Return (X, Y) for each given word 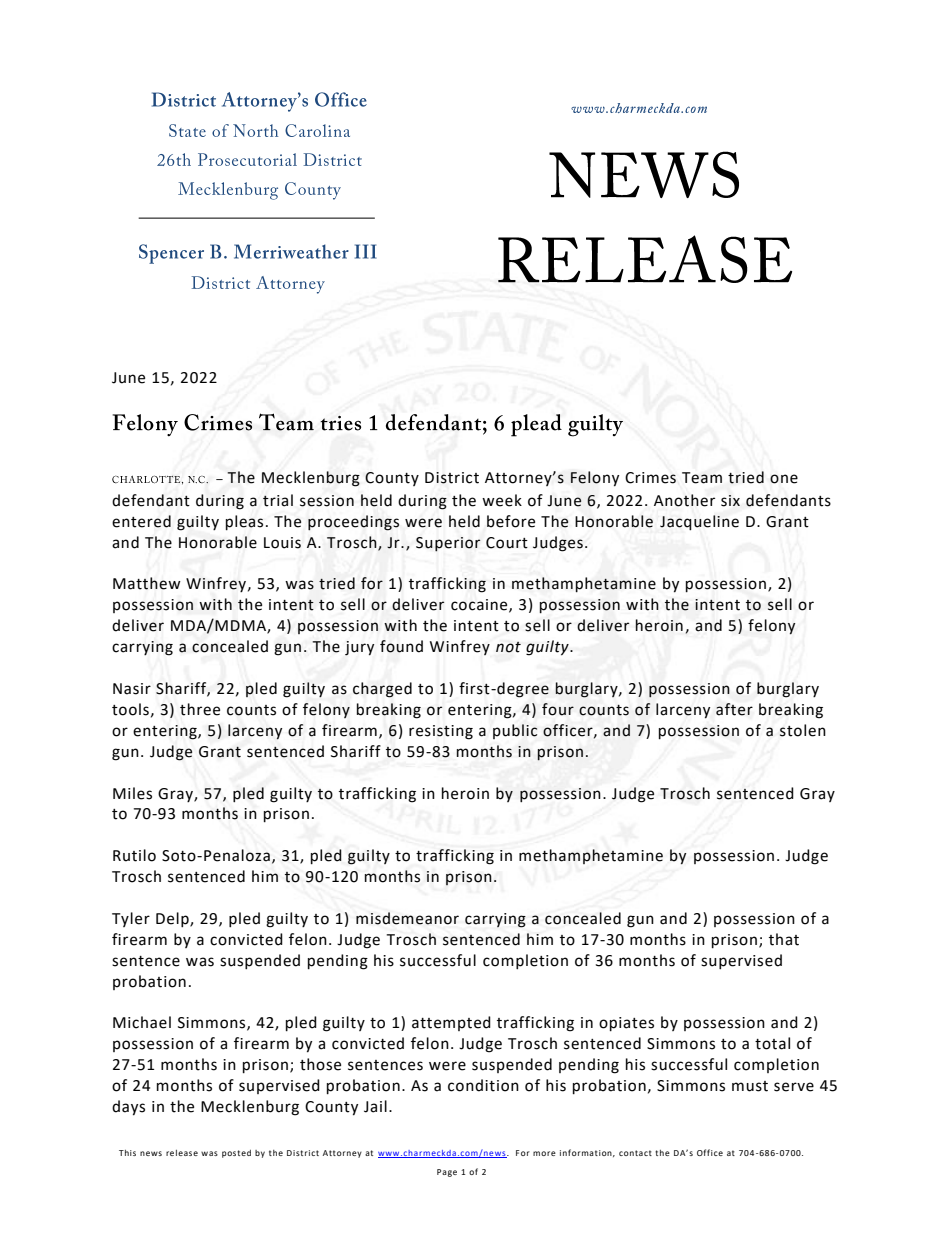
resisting (441, 732)
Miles (132, 793)
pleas (244, 523)
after (734, 709)
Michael (142, 1022)
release (182, 1153)
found (401, 646)
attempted (451, 1023)
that (784, 939)
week (502, 500)
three (200, 709)
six (730, 501)
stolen (803, 730)
